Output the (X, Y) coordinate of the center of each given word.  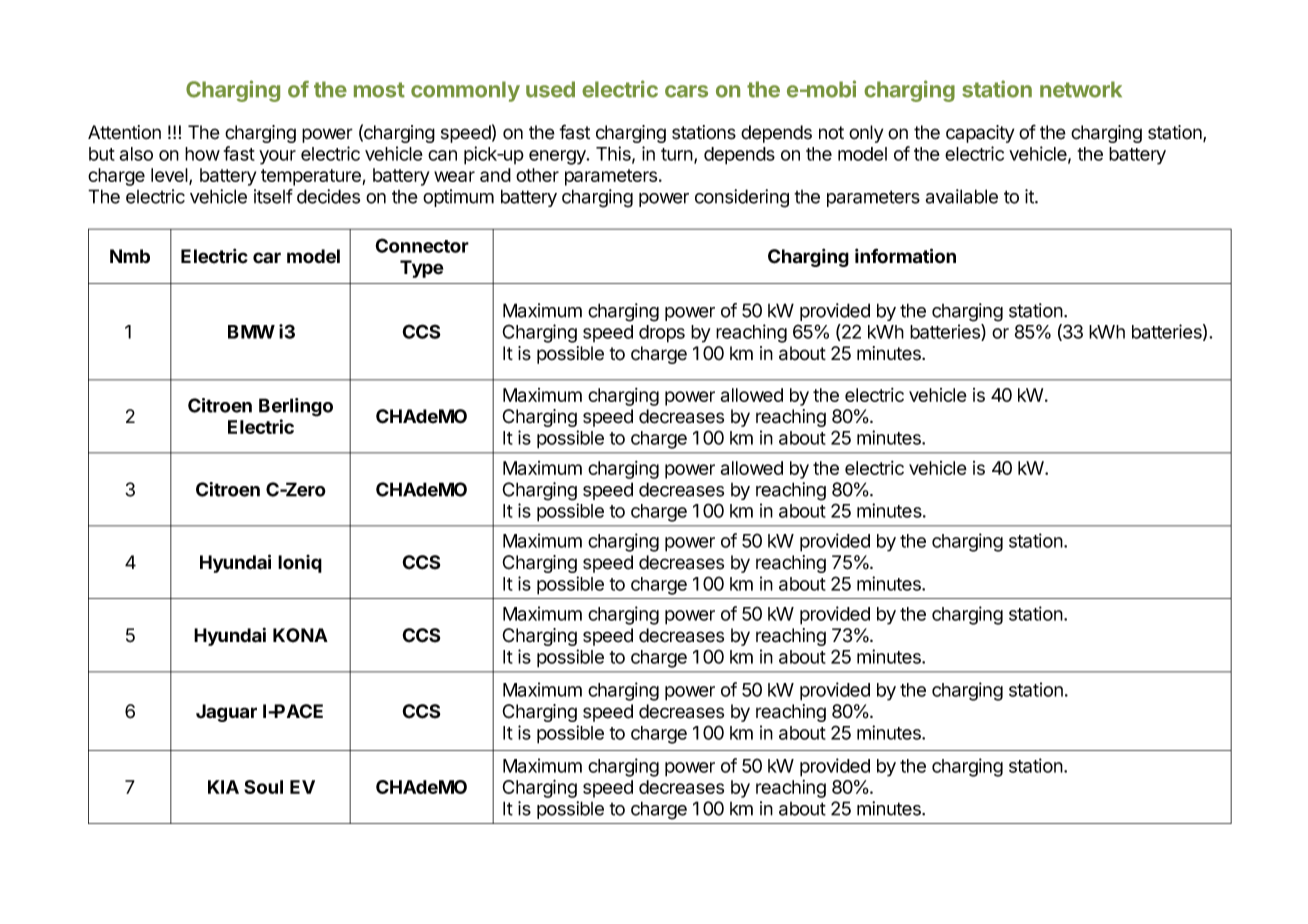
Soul (263, 787)
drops (662, 334)
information (905, 256)
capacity (980, 134)
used (550, 89)
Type (421, 269)
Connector (422, 245)
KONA (300, 635)
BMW (251, 332)
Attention (124, 132)
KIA (223, 787)
